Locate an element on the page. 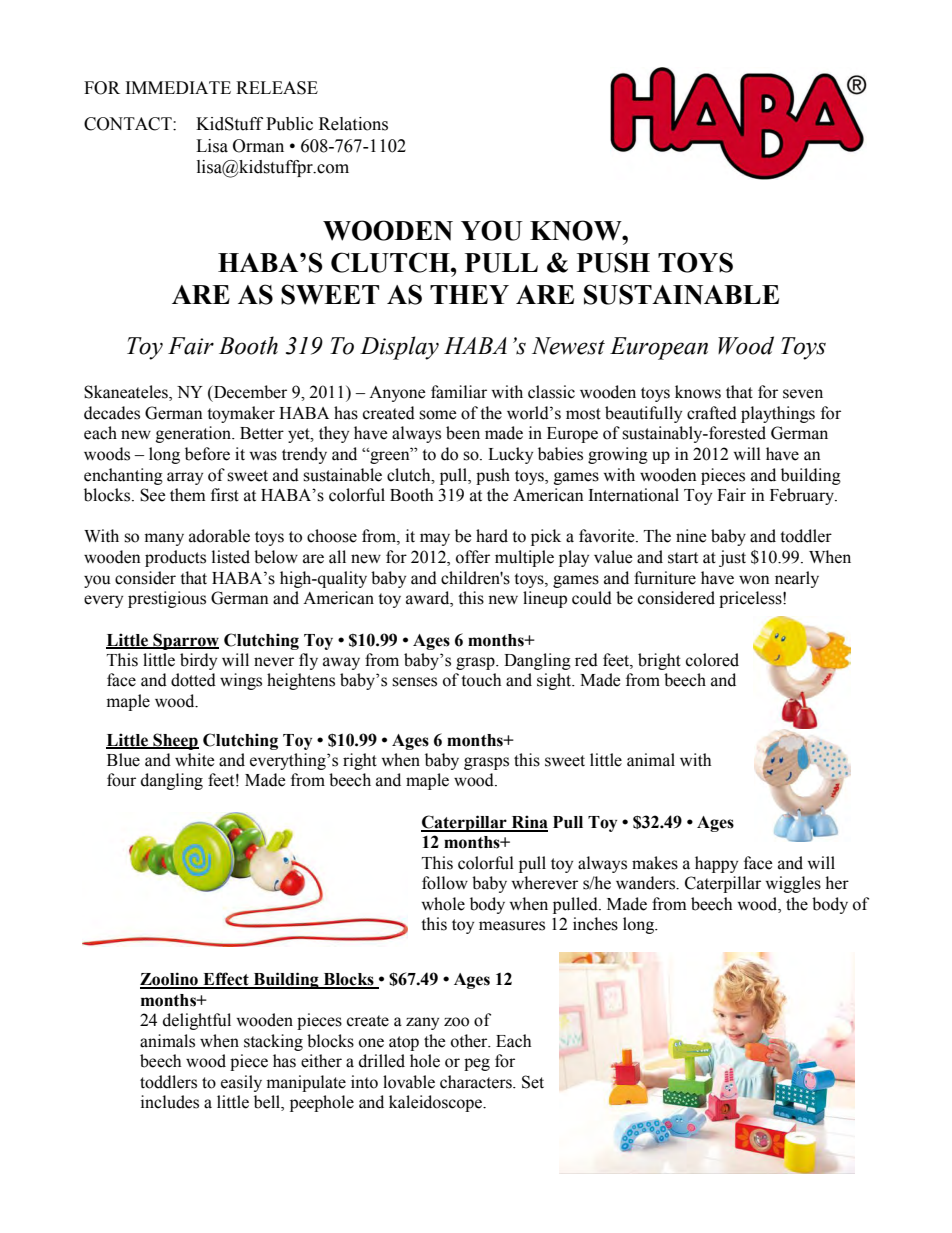  IMMEDIATE is located at coordinates (178, 87).
